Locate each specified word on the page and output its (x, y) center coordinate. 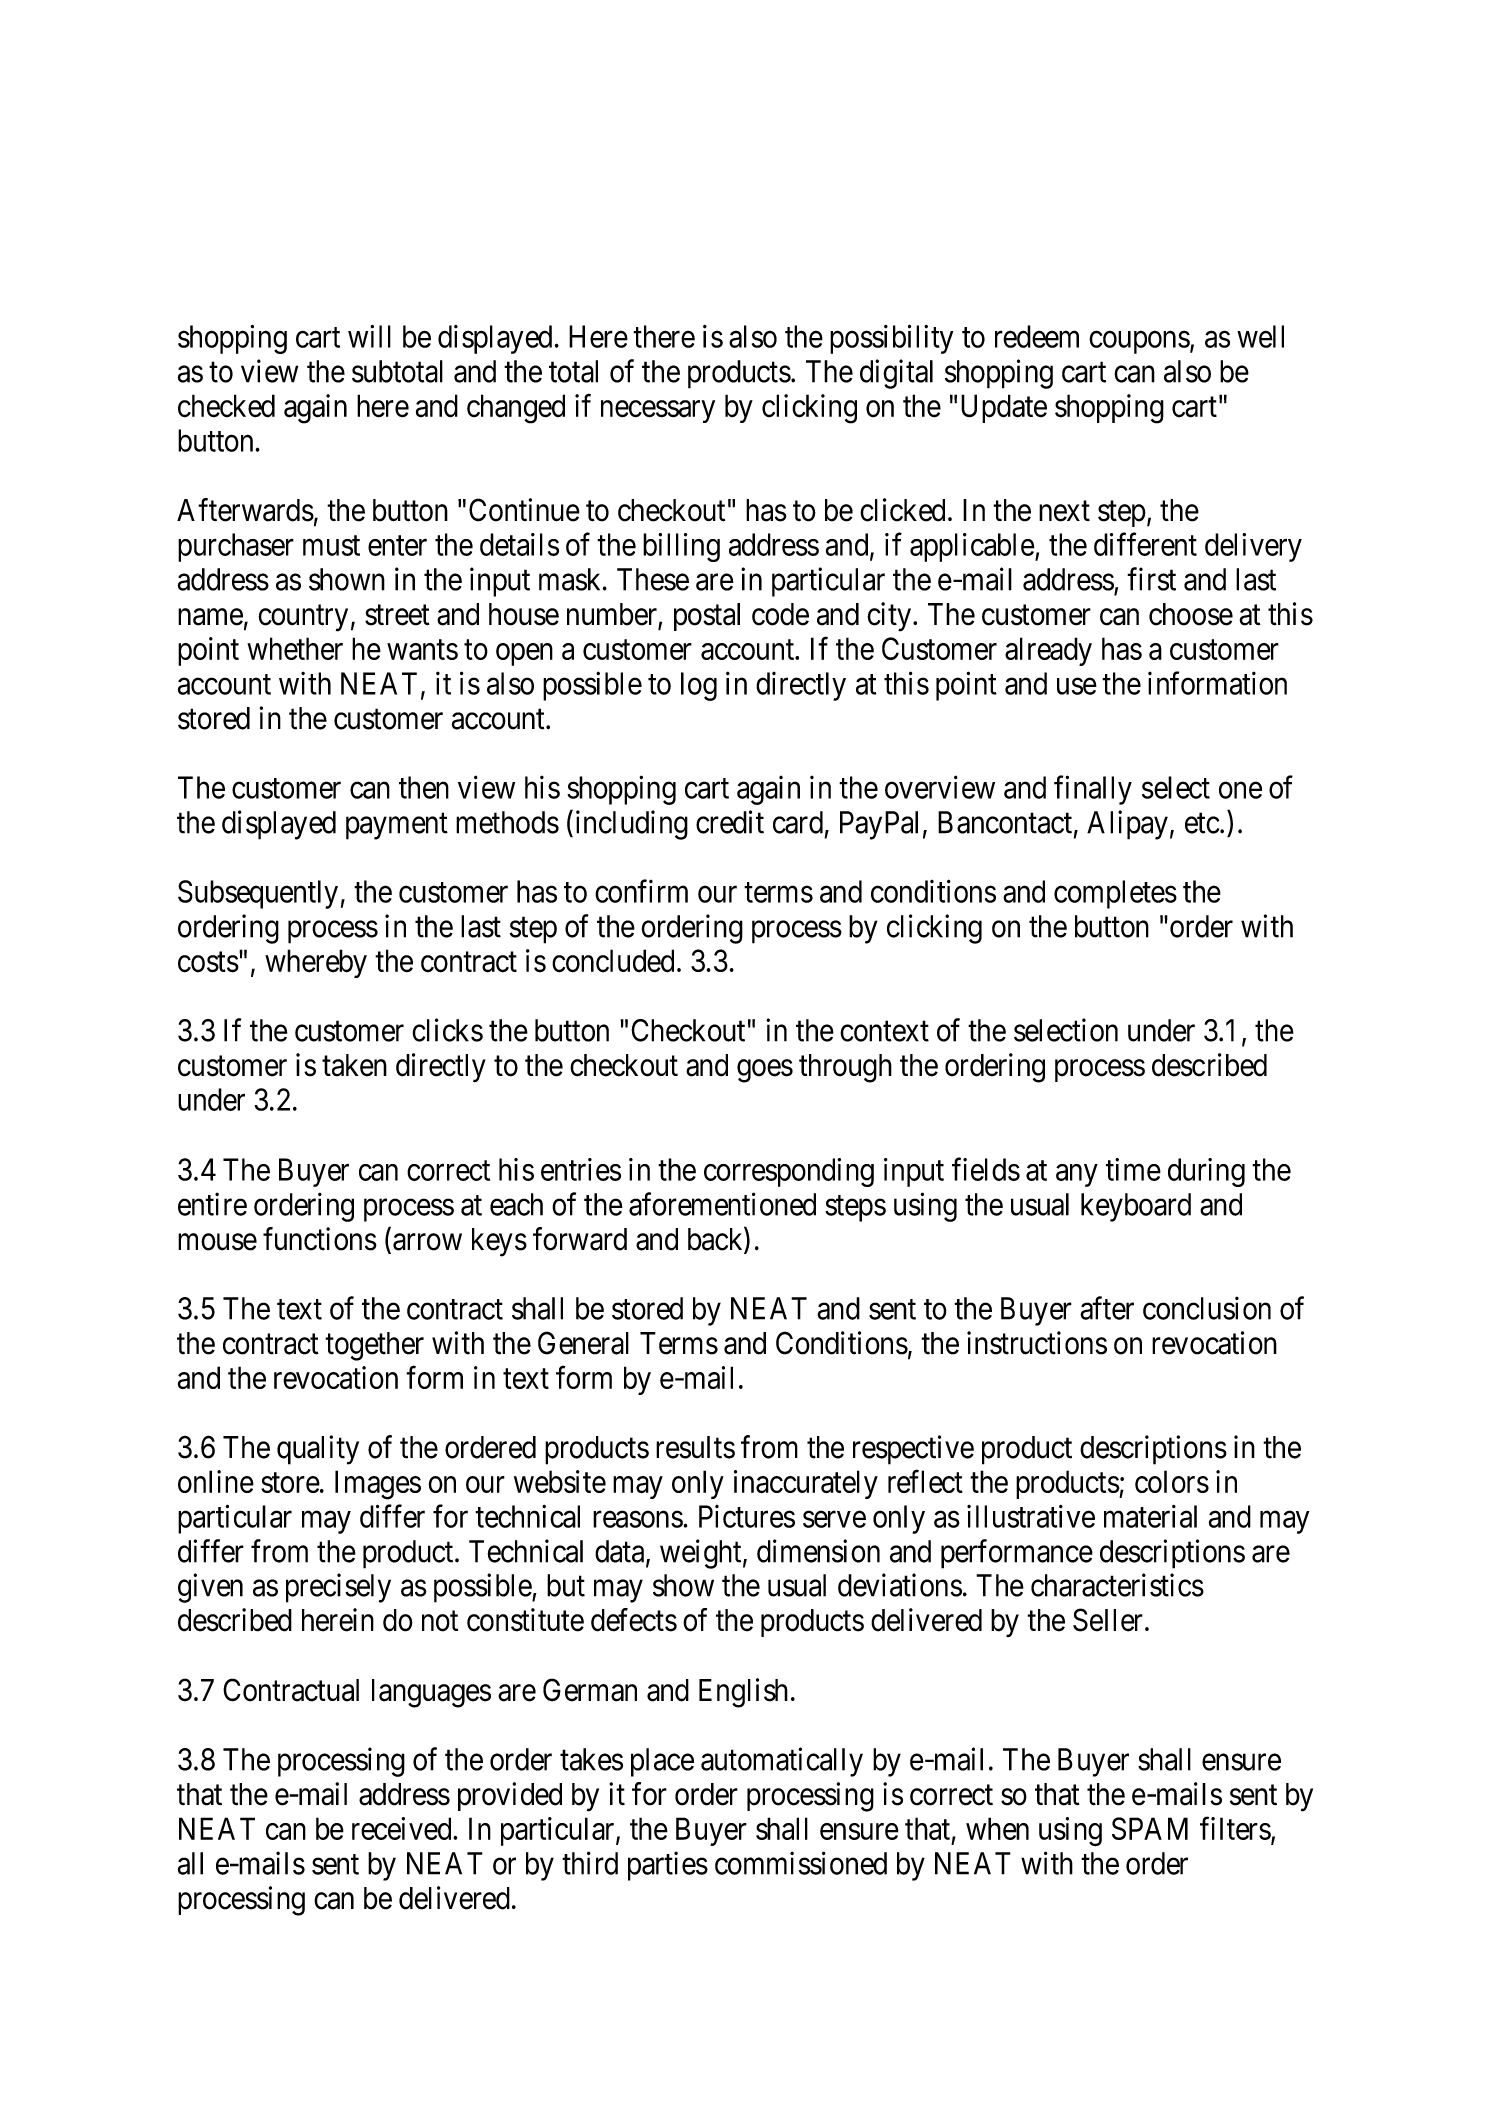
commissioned (801, 1863)
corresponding (789, 1172)
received (403, 1828)
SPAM (1150, 1828)
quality (318, 1450)
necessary (658, 411)
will (369, 336)
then (424, 787)
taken (354, 1065)
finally (1093, 790)
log (699, 686)
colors (1172, 1481)
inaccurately (806, 1484)
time (1133, 1169)
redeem (1037, 336)
